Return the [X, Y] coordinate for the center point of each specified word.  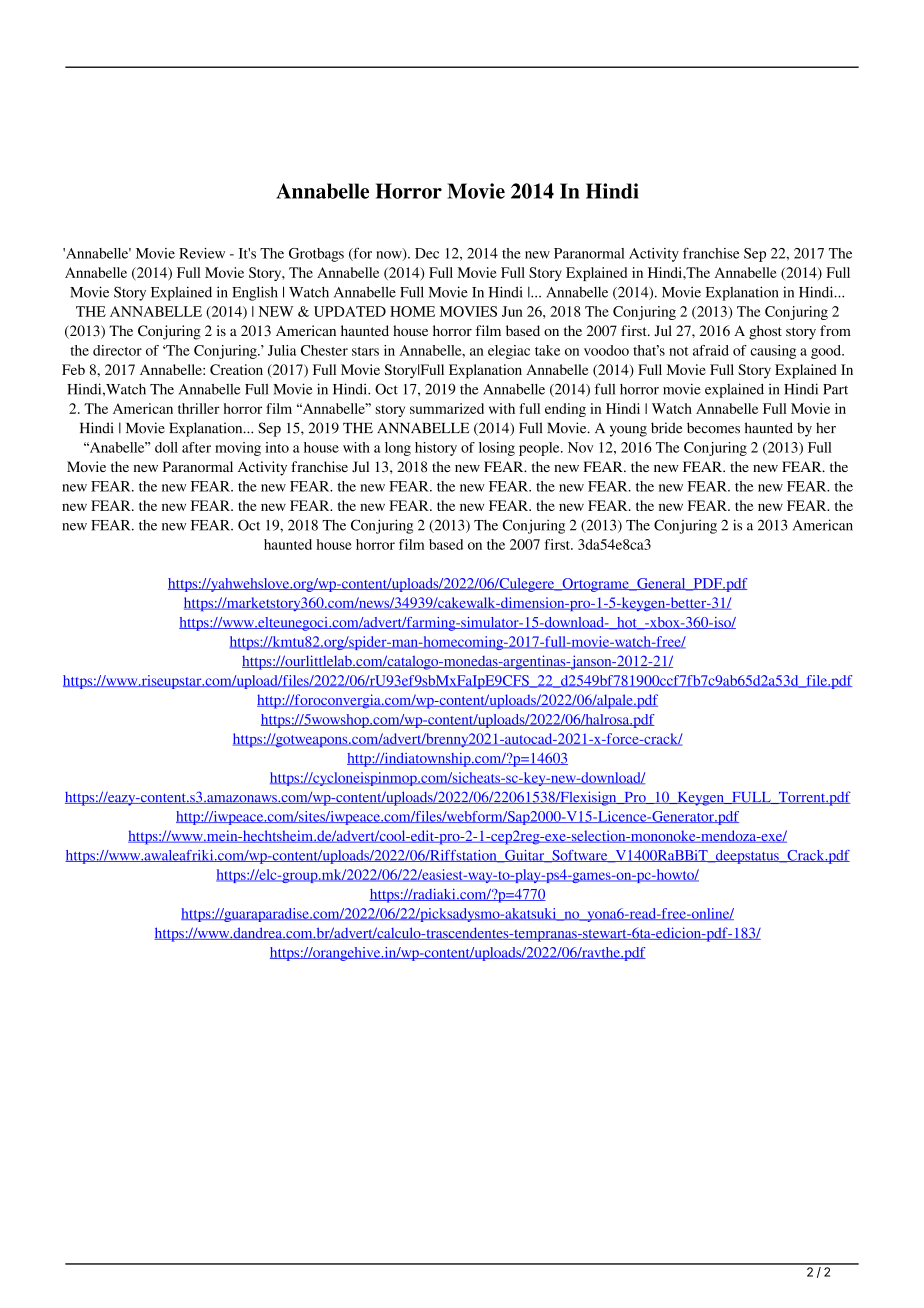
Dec [427, 253]
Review [202, 253]
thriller [199, 408]
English [255, 293]
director [117, 350]
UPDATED [350, 311]
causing [773, 352]
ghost [765, 332]
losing [497, 449]
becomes [713, 428]
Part [835, 389]
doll [166, 447]
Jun [512, 311]
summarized [447, 408]
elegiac [509, 352]
